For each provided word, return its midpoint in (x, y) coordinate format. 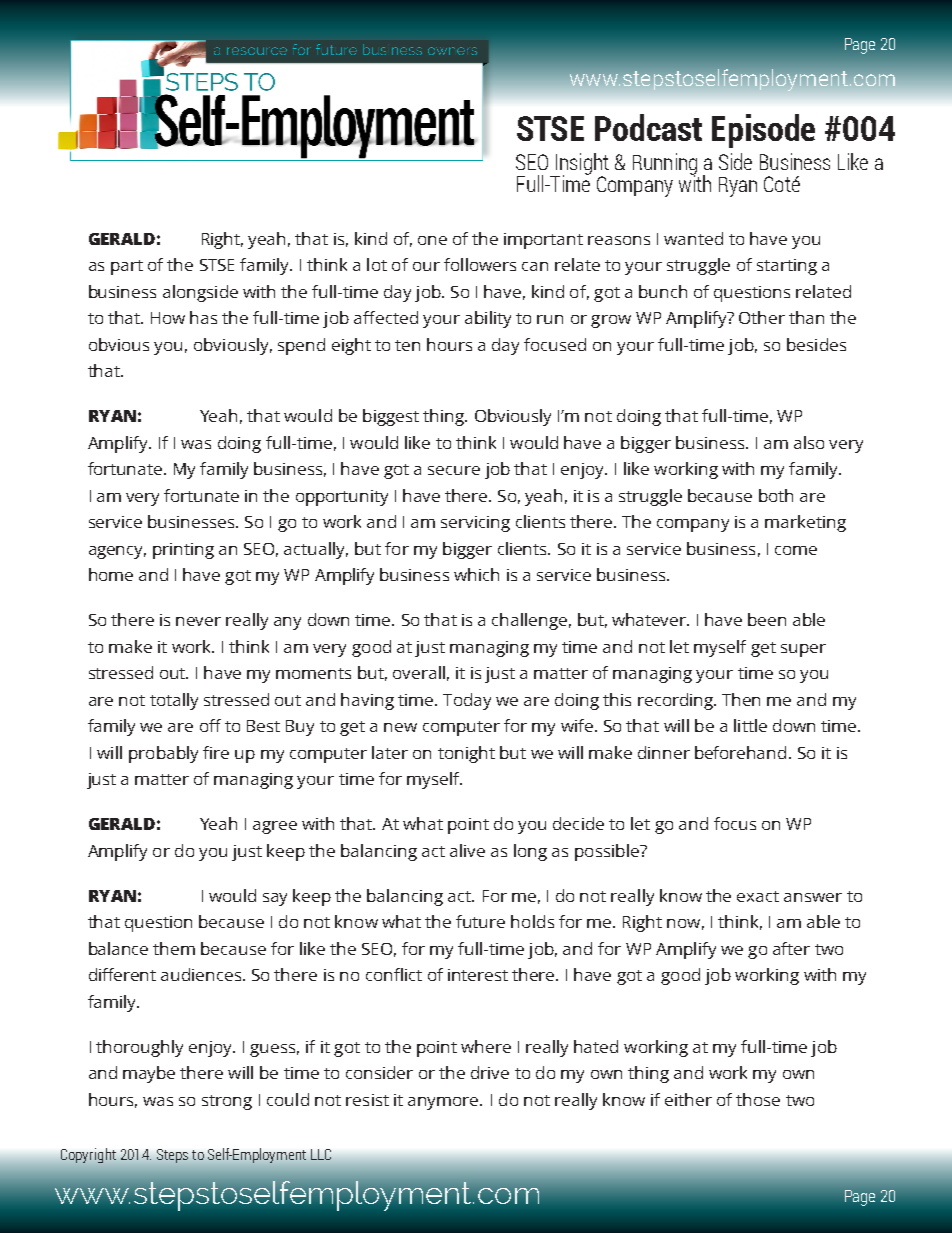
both (776, 495)
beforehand (740, 752)
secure (454, 470)
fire (216, 752)
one (432, 240)
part (127, 267)
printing (183, 551)
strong (227, 1102)
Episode (763, 131)
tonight (466, 754)
